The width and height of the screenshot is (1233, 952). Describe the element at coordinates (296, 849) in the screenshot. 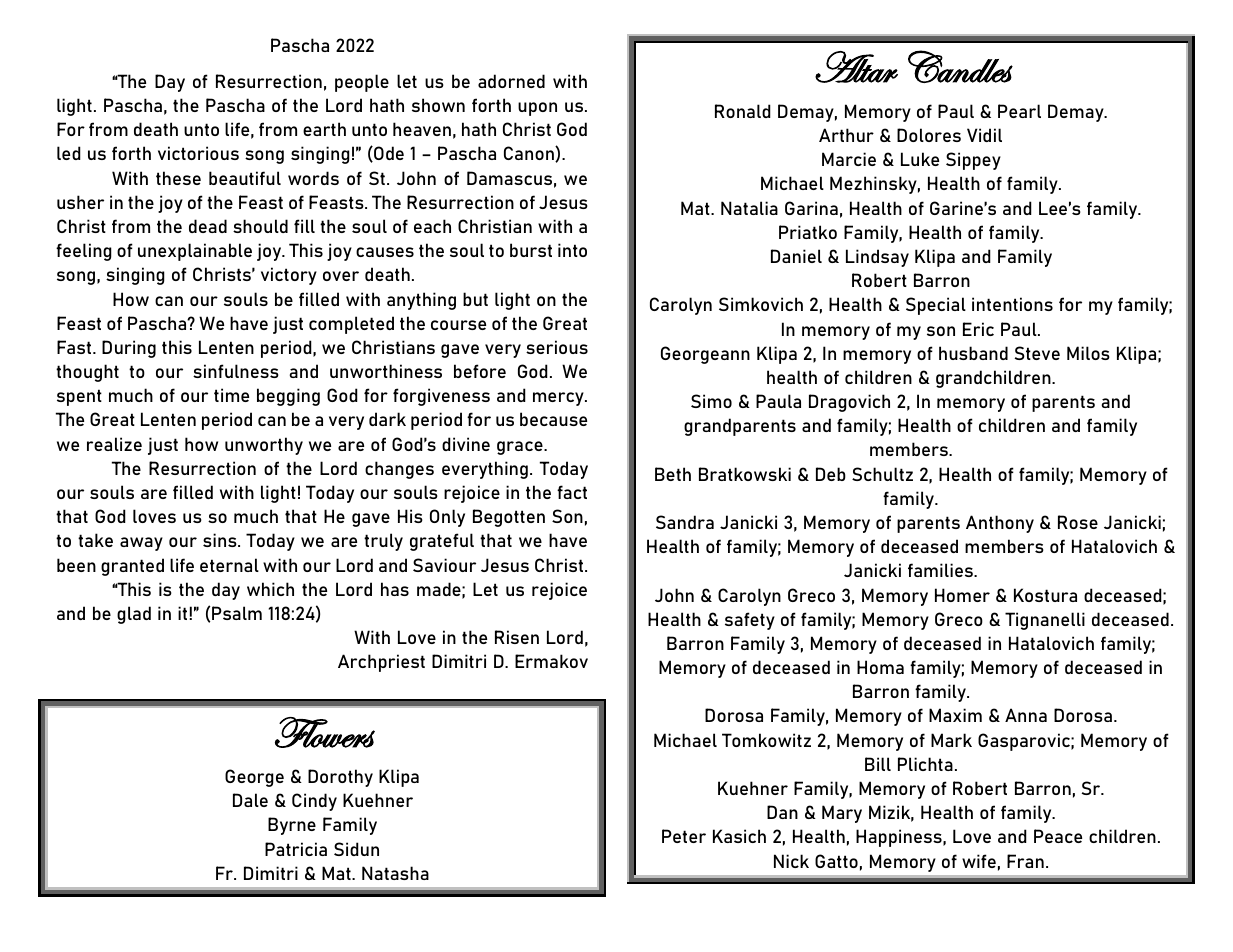

I see `Patricia` at that location.
